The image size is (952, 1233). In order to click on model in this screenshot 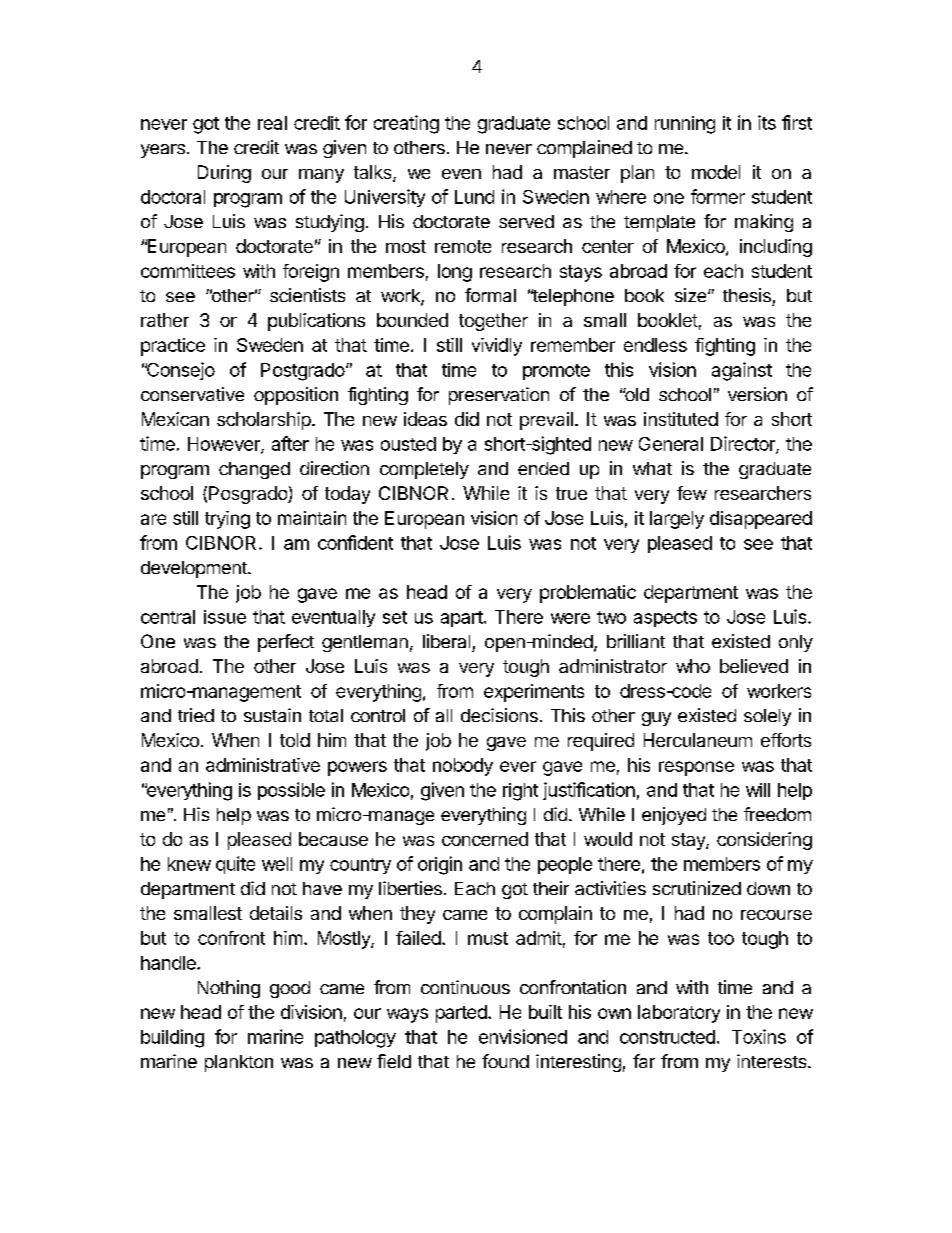, I will do `click(716, 172)`.
